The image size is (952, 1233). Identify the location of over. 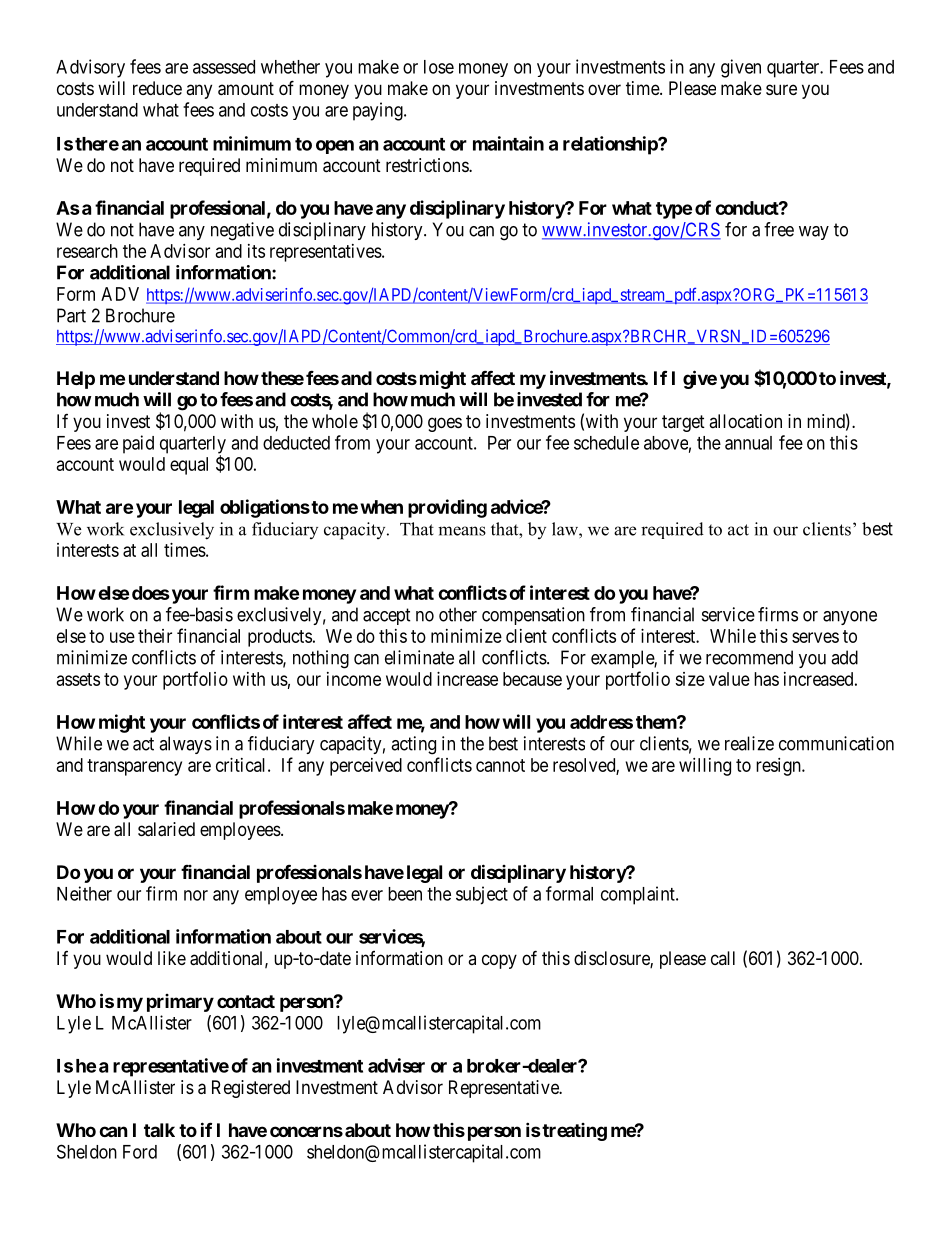
(604, 89).
